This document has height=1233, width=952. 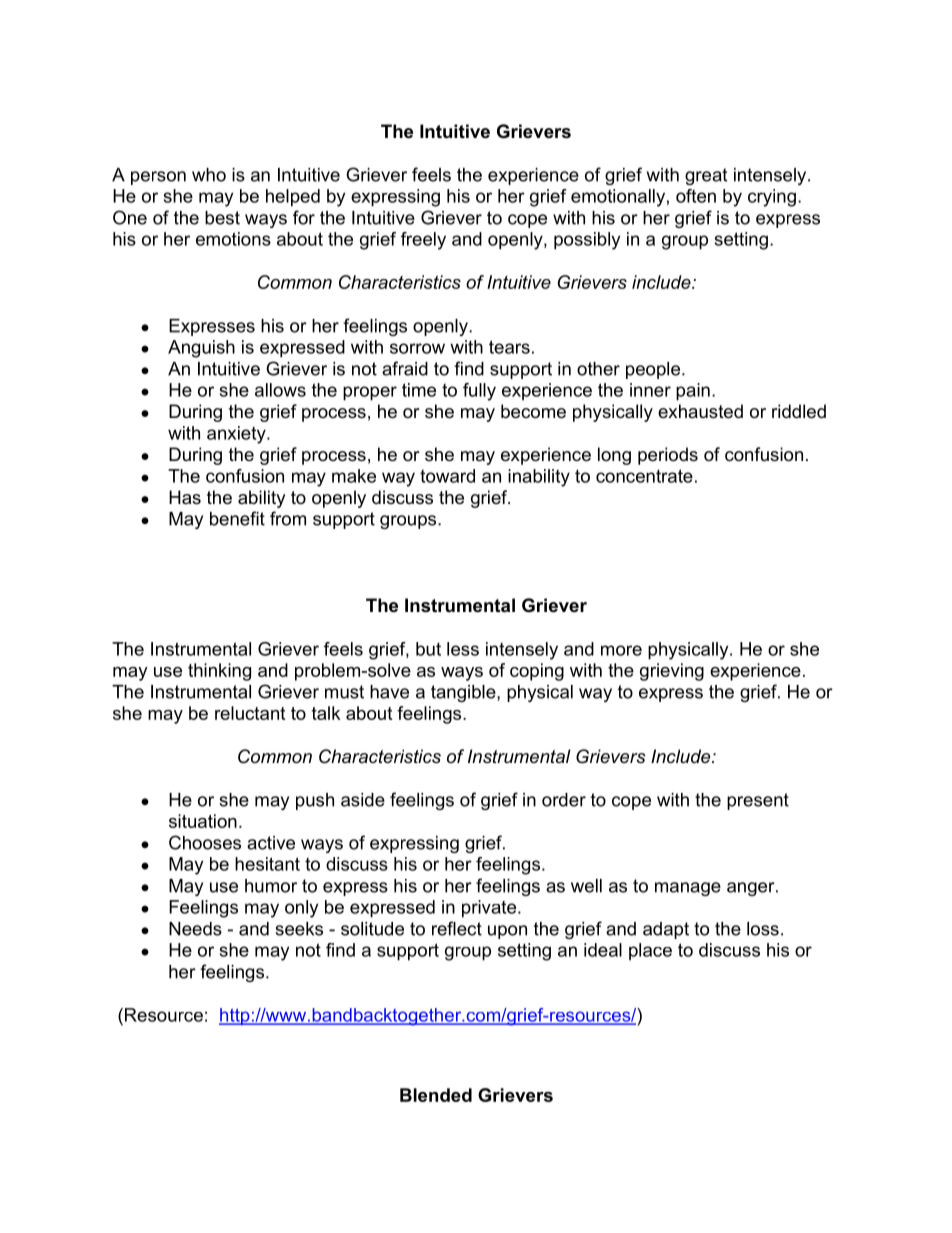 What do you see at coordinates (195, 929) in the document?
I see `Needs` at bounding box center [195, 929].
